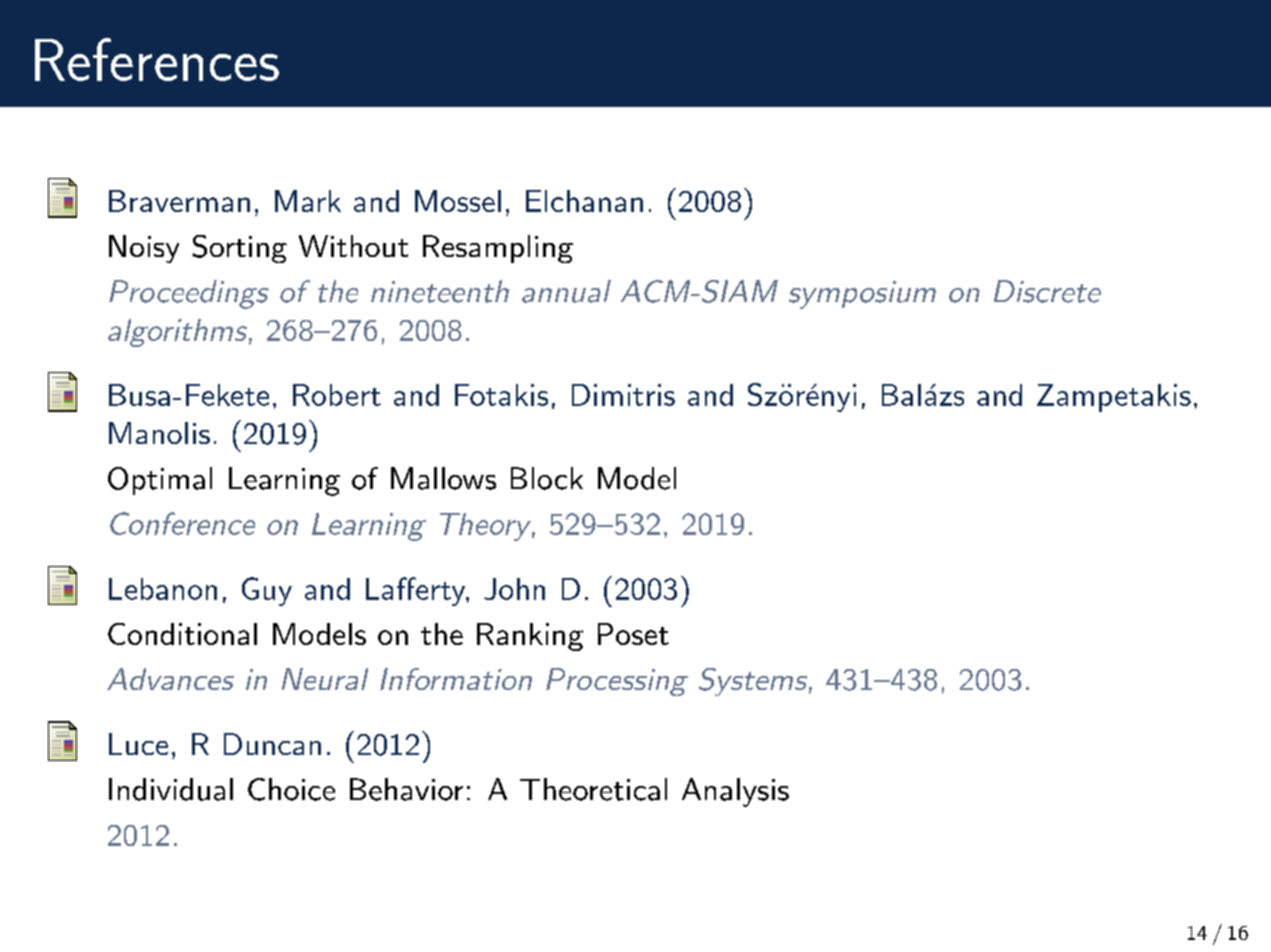 The image size is (1271, 952). What do you see at coordinates (157, 59) in the screenshot?
I see `References` at bounding box center [157, 59].
